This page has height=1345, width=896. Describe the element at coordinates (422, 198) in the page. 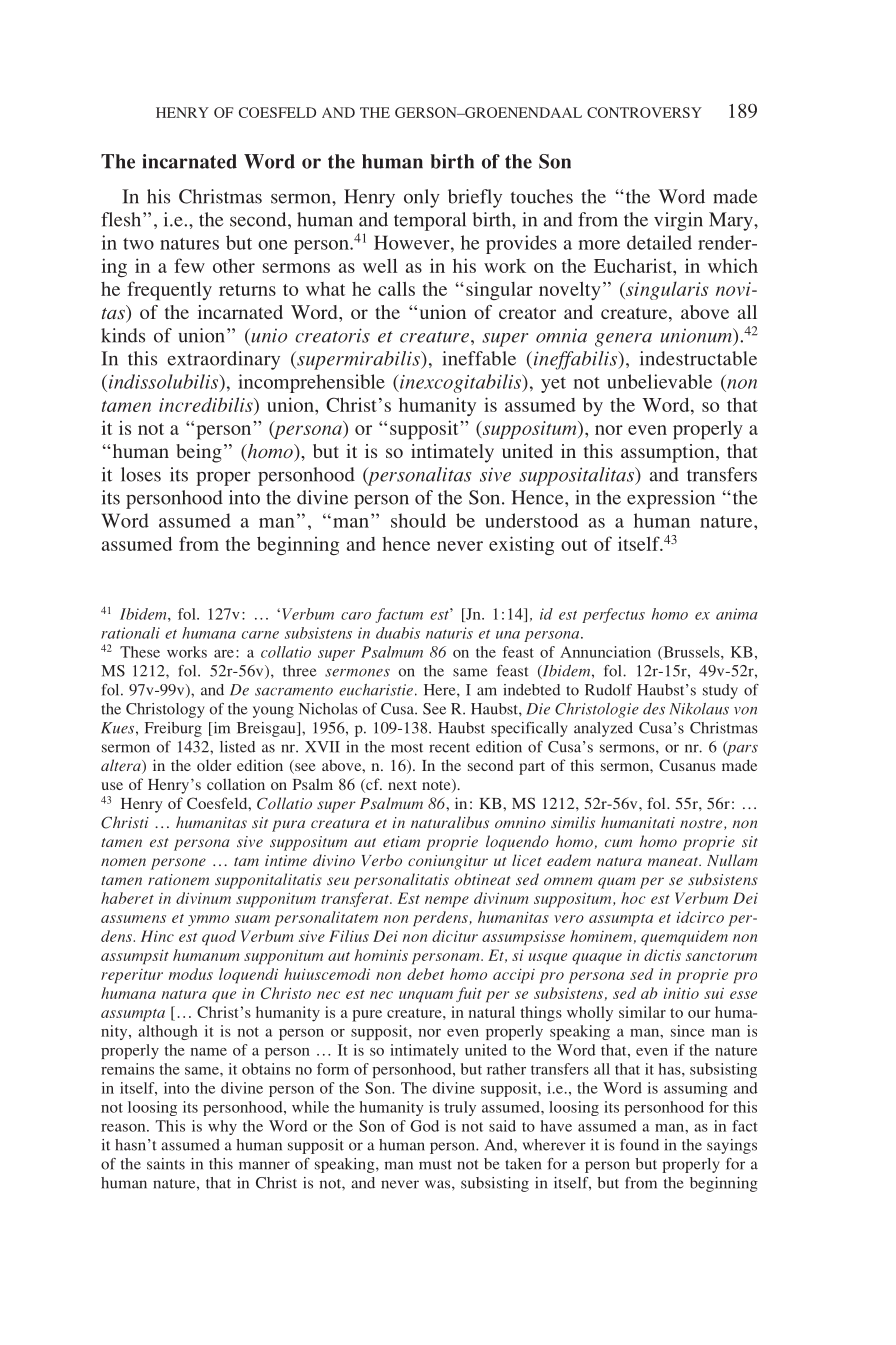

I see `only` at that location.
